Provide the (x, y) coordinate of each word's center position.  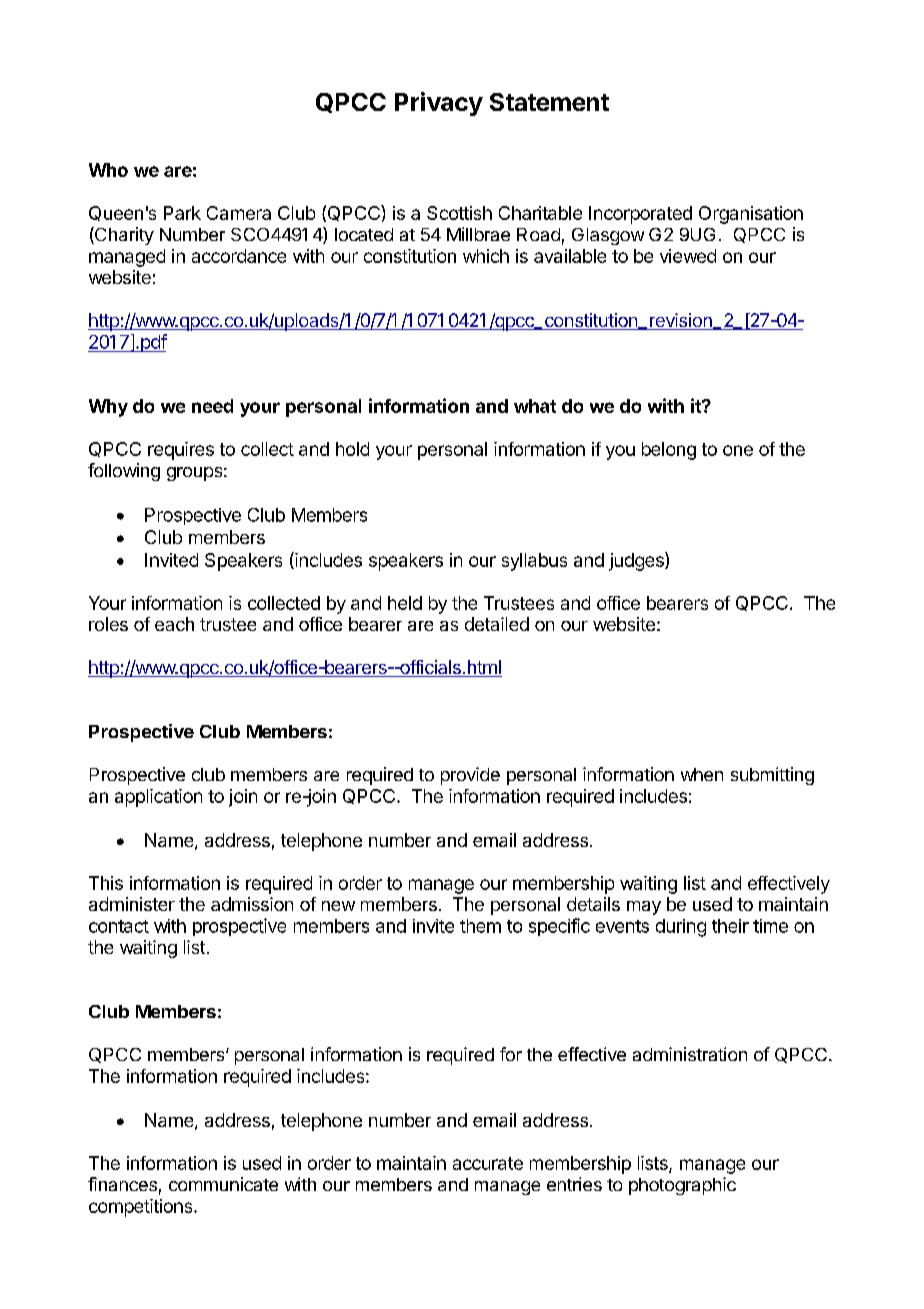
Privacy (439, 104)
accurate (488, 1163)
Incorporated (640, 215)
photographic (682, 1186)
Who (108, 170)
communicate (223, 1184)
